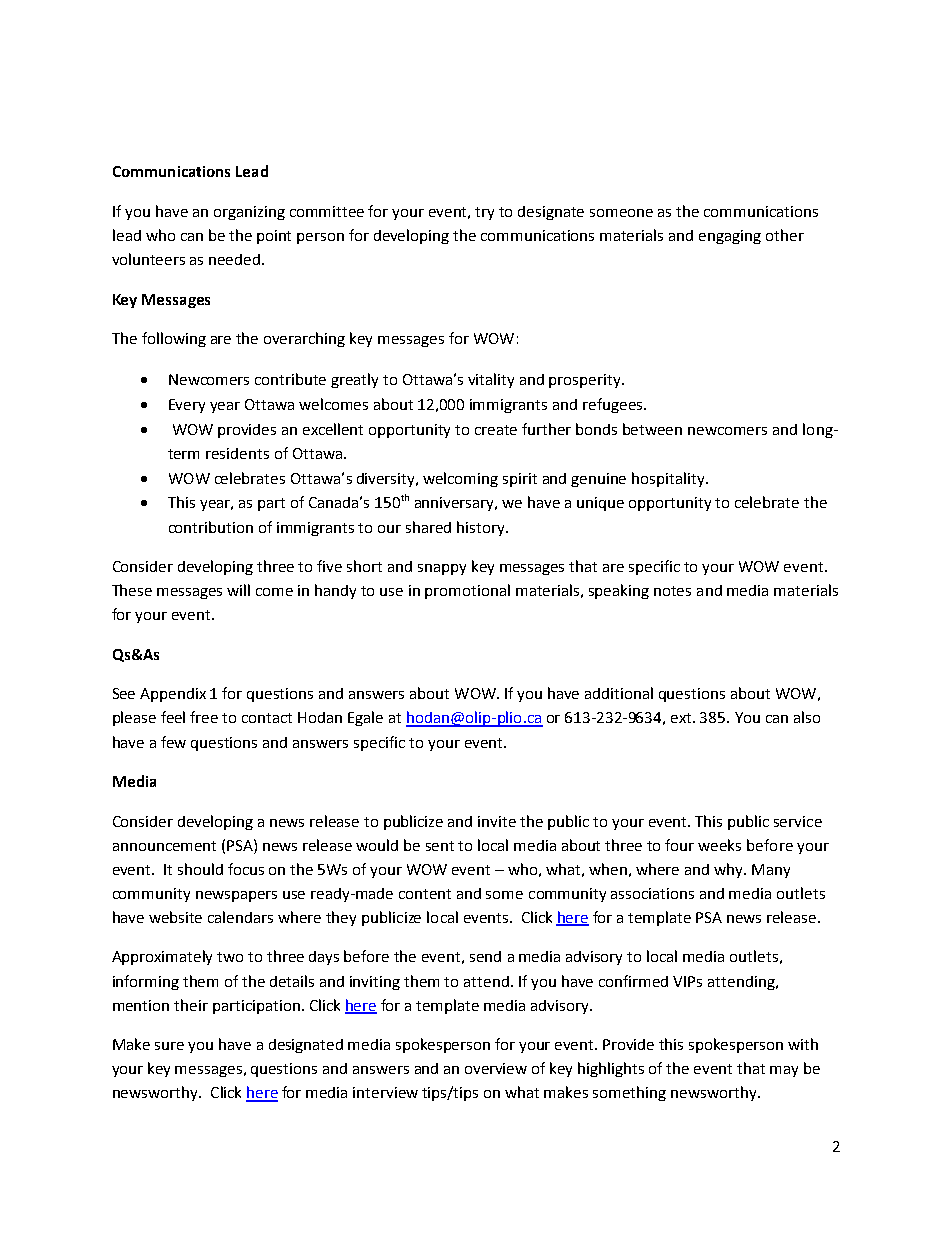 Image resolution: width=952 pixels, height=1233 pixels. Describe the element at coordinates (730, 237) in the screenshot. I see `engaging` at that location.
